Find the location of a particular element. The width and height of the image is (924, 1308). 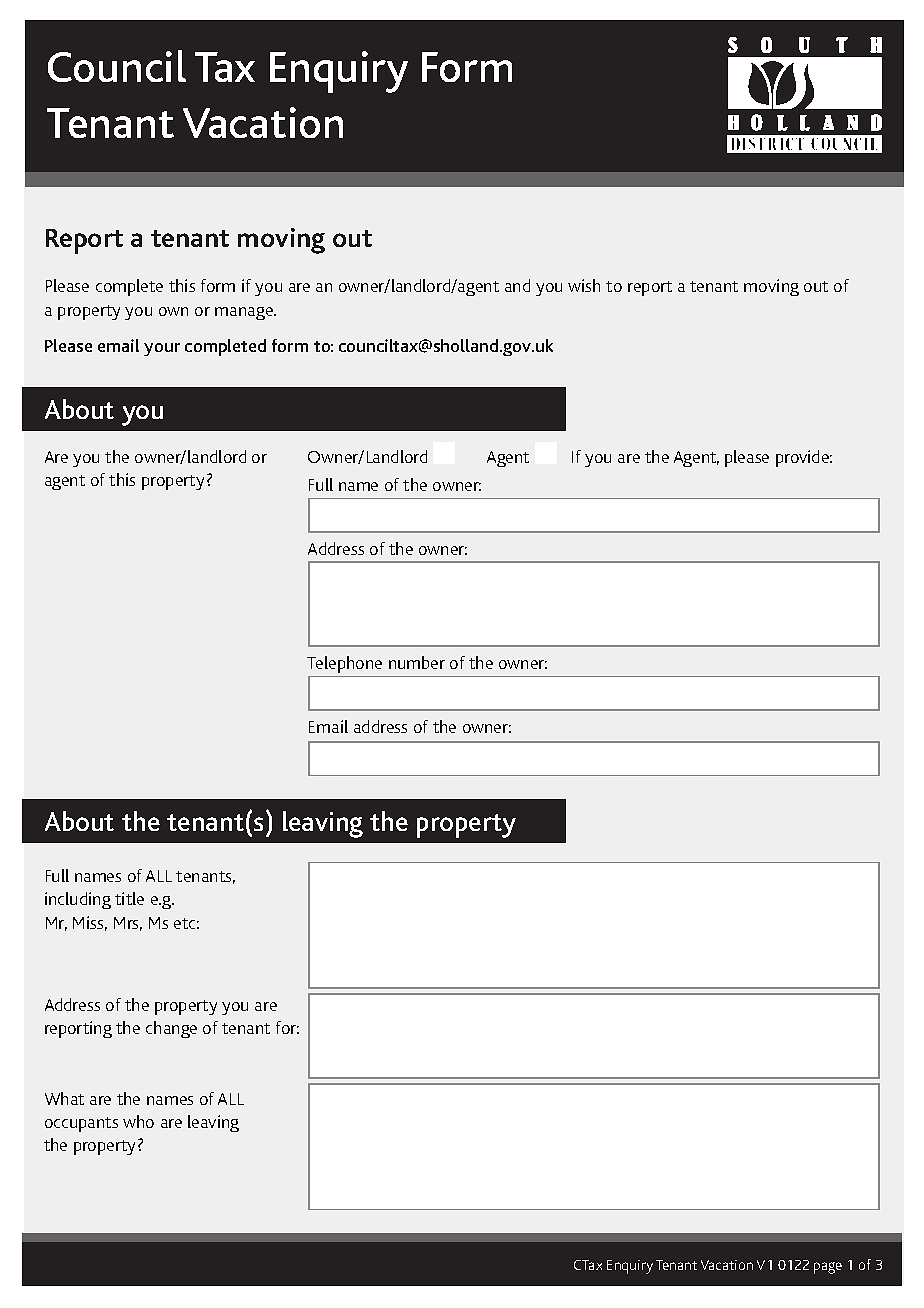

occupants is located at coordinates (81, 1124).
